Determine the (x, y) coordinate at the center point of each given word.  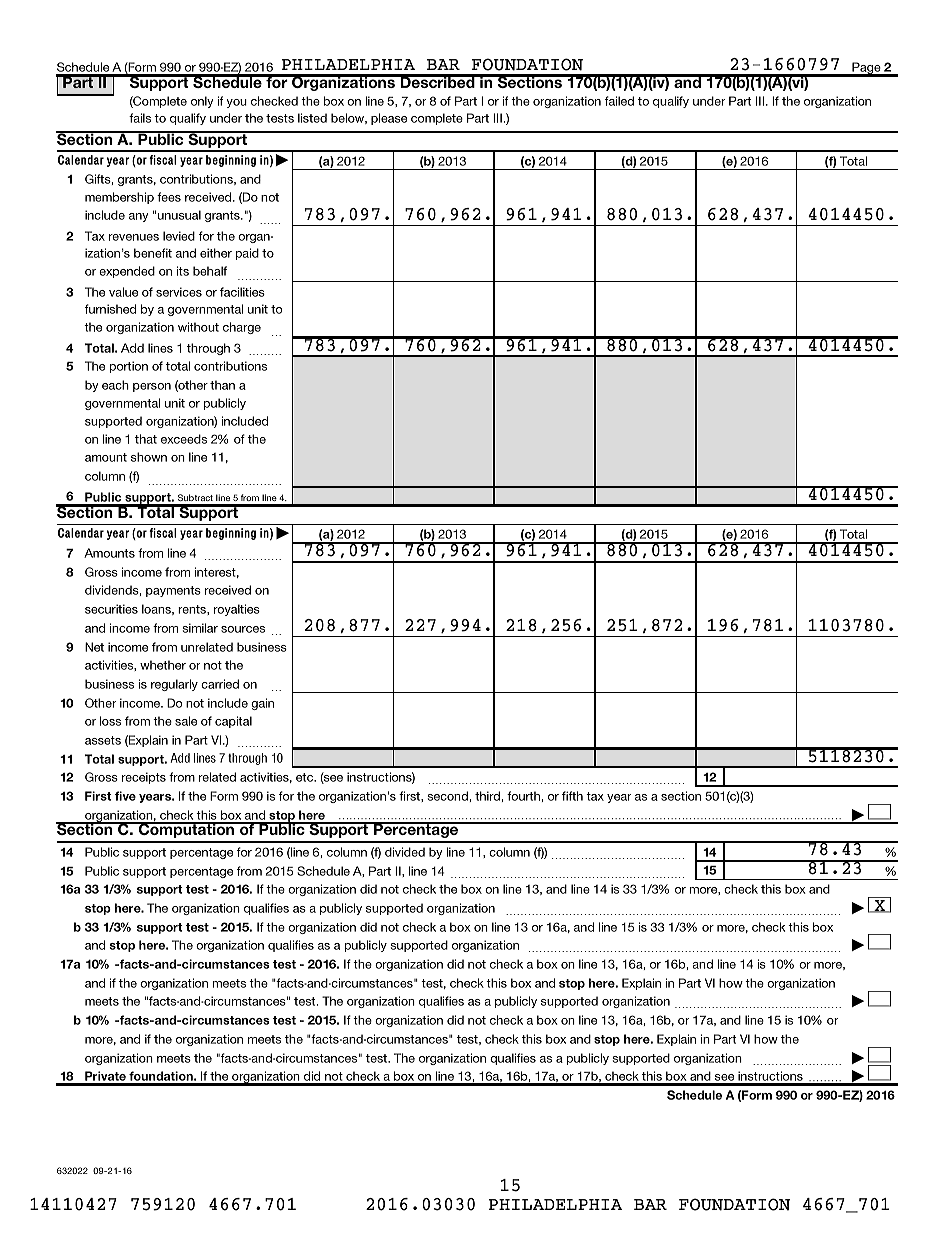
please (389, 119)
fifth (572, 796)
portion (129, 367)
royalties (237, 610)
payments (173, 591)
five (125, 796)
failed (619, 101)
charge (242, 328)
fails (140, 118)
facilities (242, 292)
